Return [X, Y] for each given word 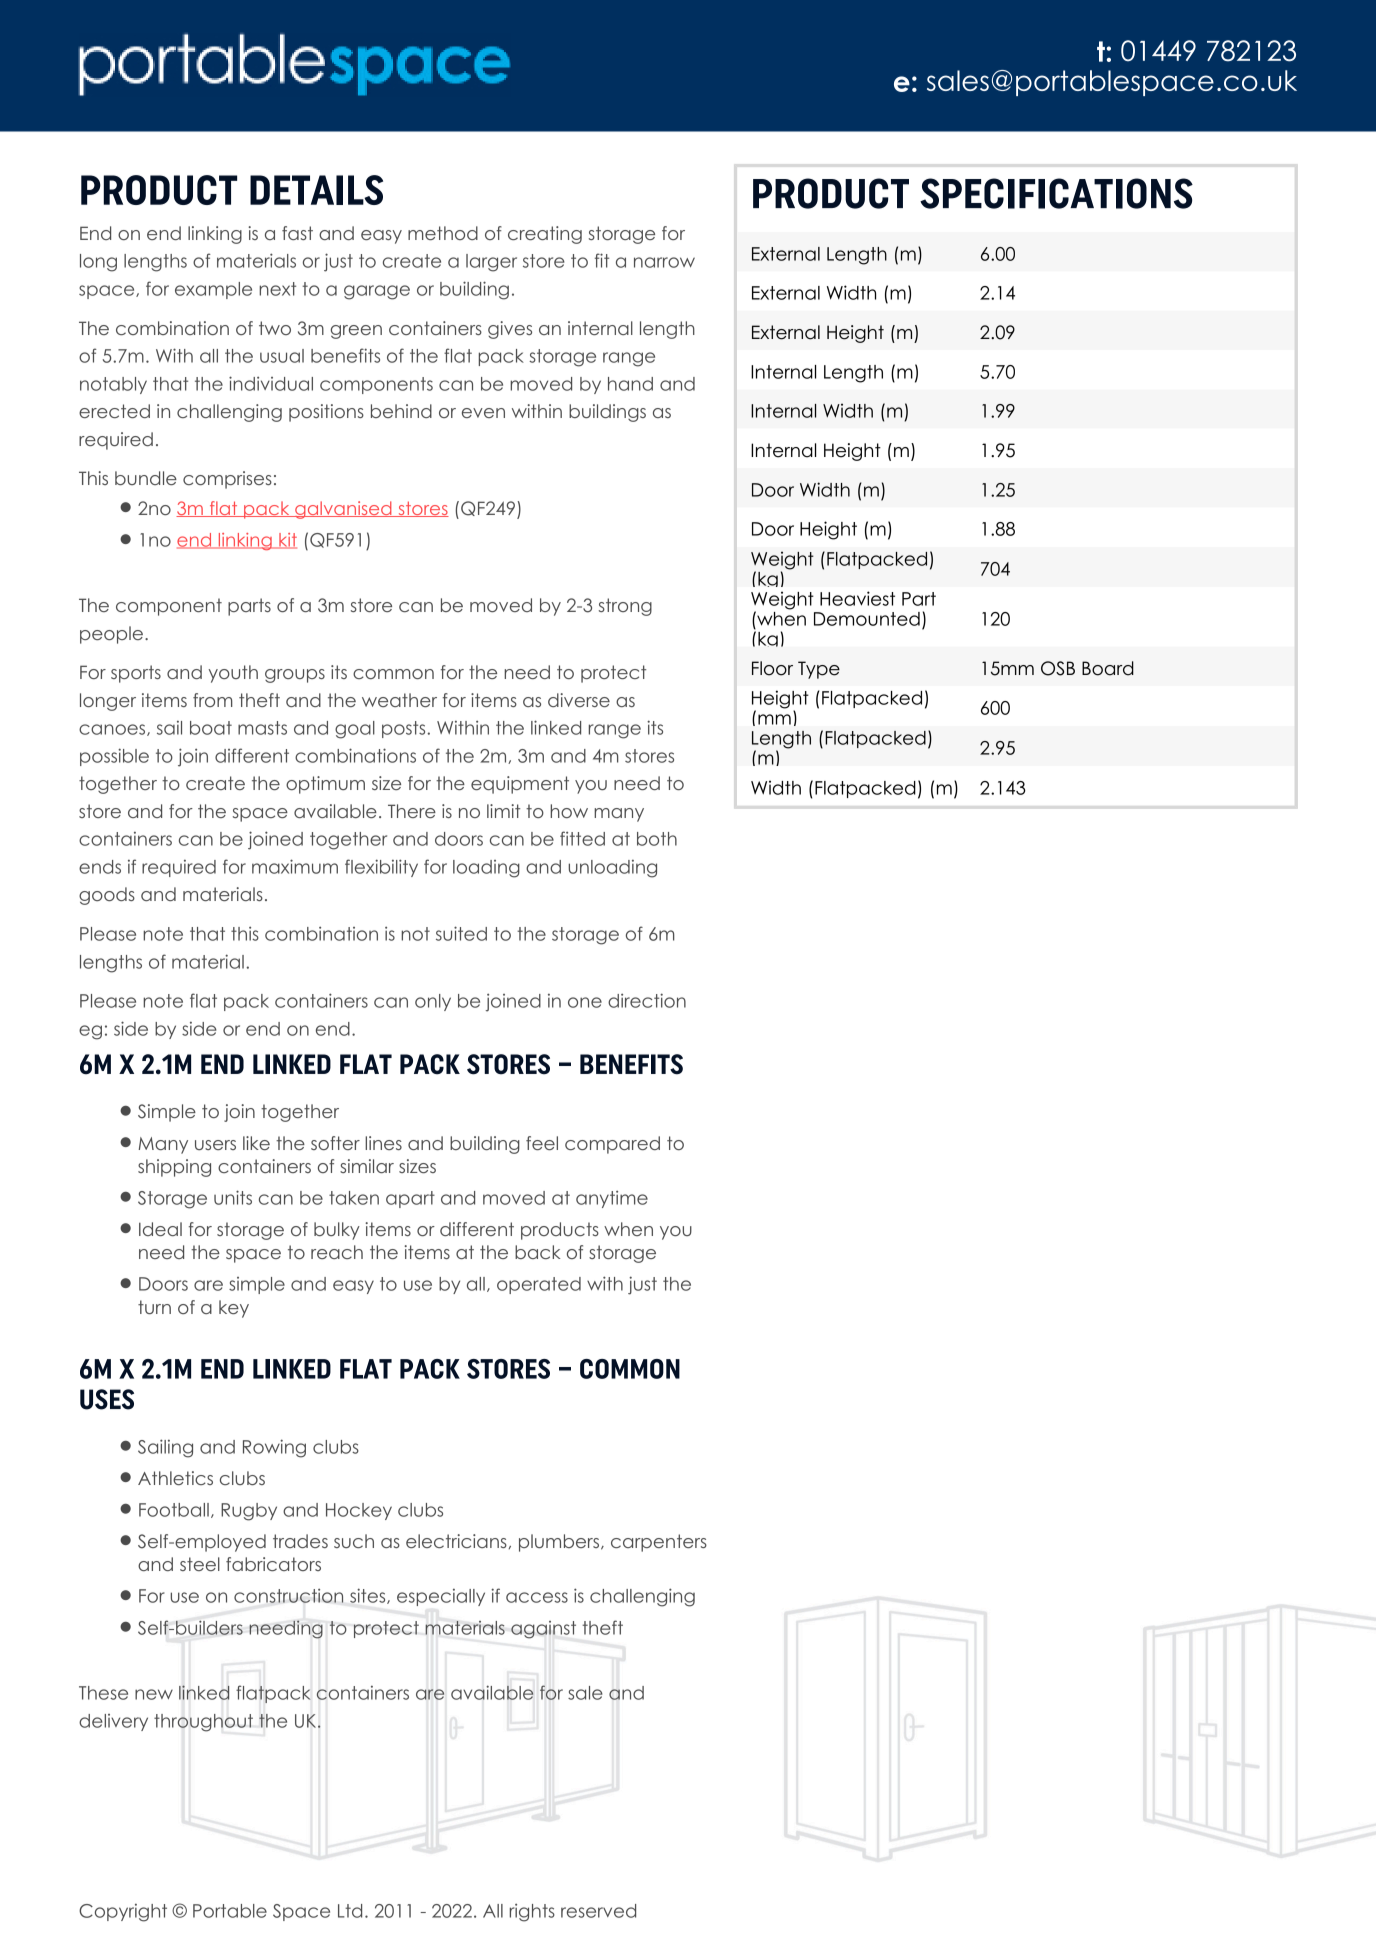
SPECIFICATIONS [1056, 193]
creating [545, 235]
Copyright [123, 1913]
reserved [598, 1911]
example [213, 290]
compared [612, 1145]
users [215, 1145]
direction [647, 1000]
